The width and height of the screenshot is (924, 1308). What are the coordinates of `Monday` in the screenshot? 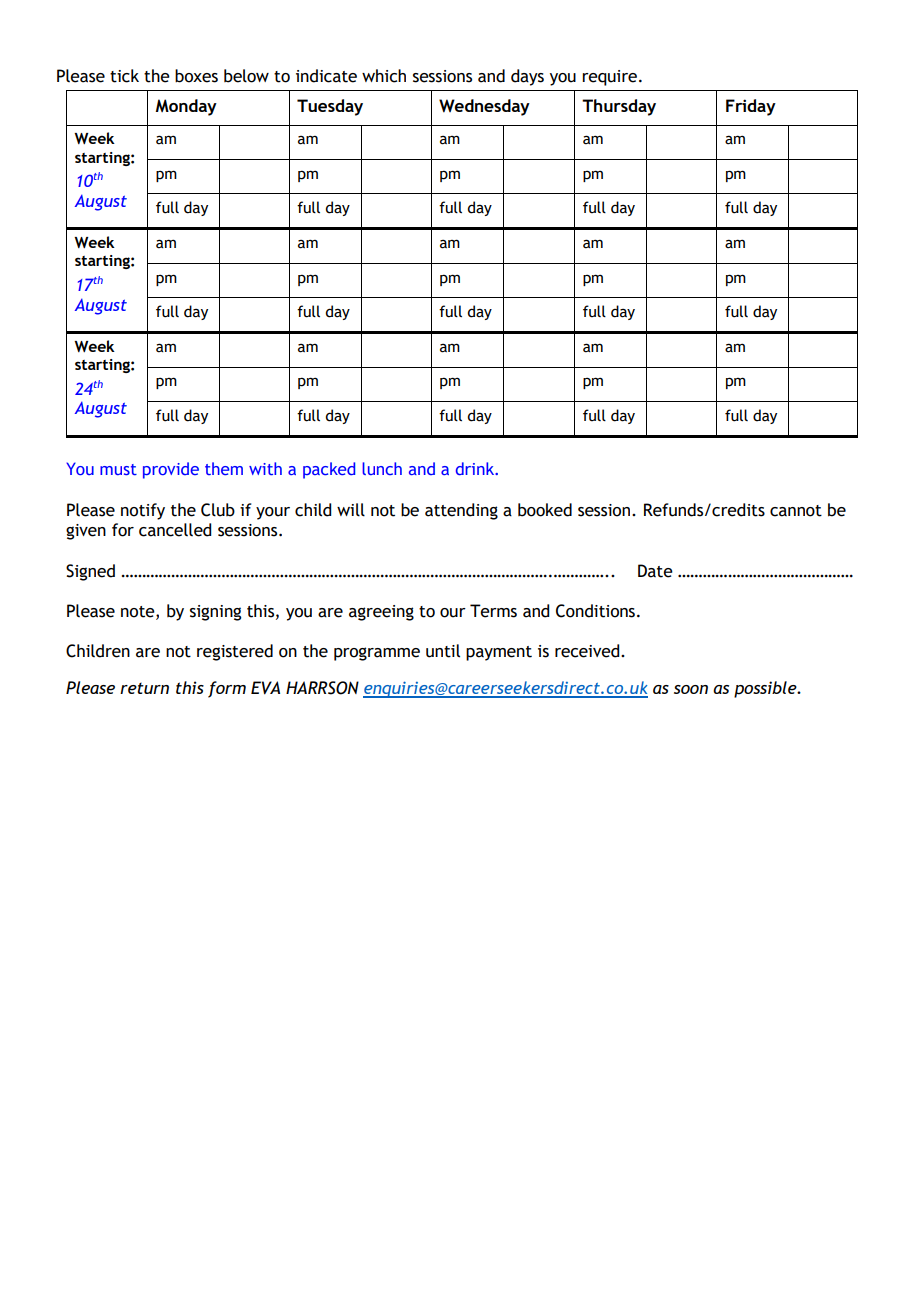 It's located at (186, 107).
